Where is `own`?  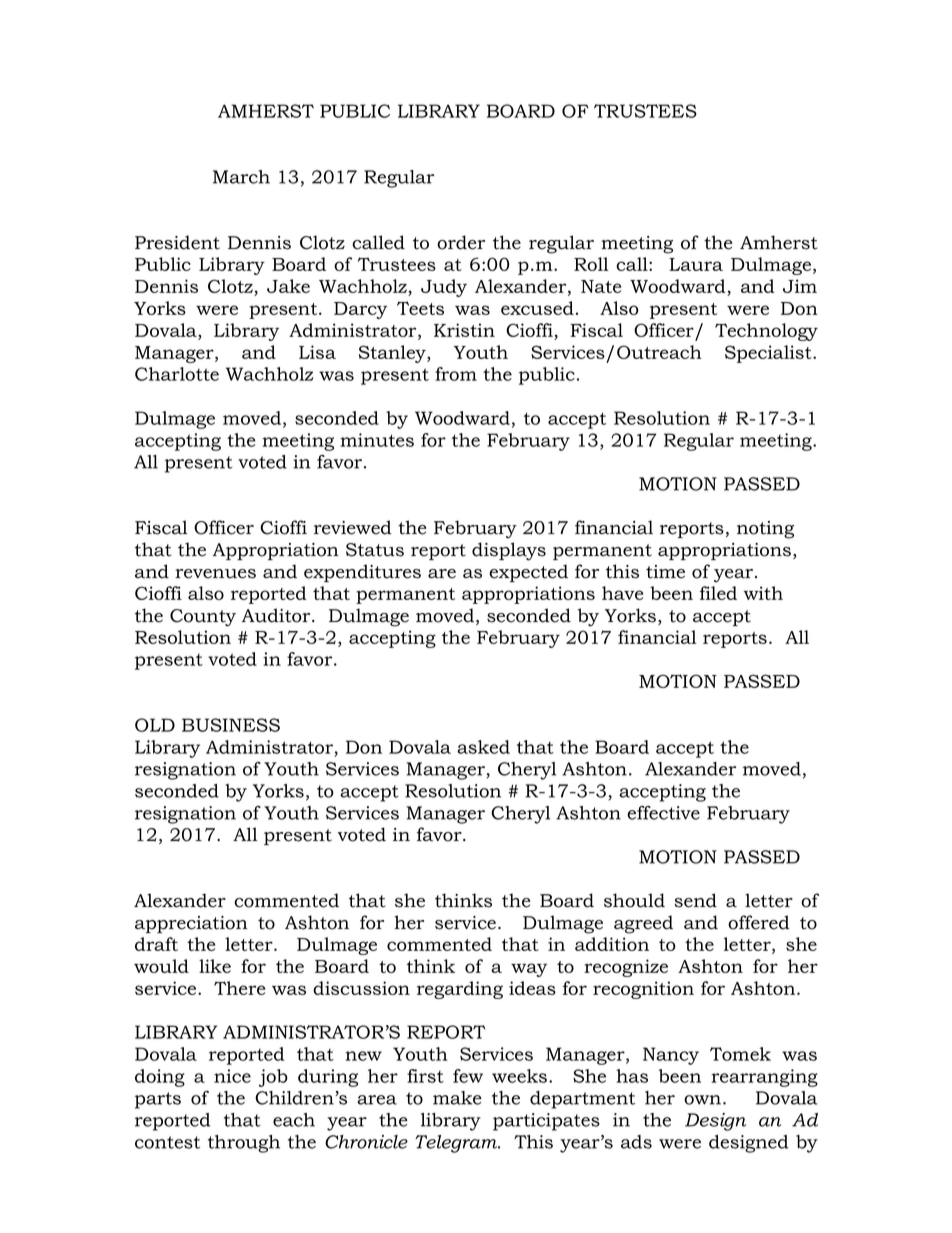
own is located at coordinates (704, 1100).
